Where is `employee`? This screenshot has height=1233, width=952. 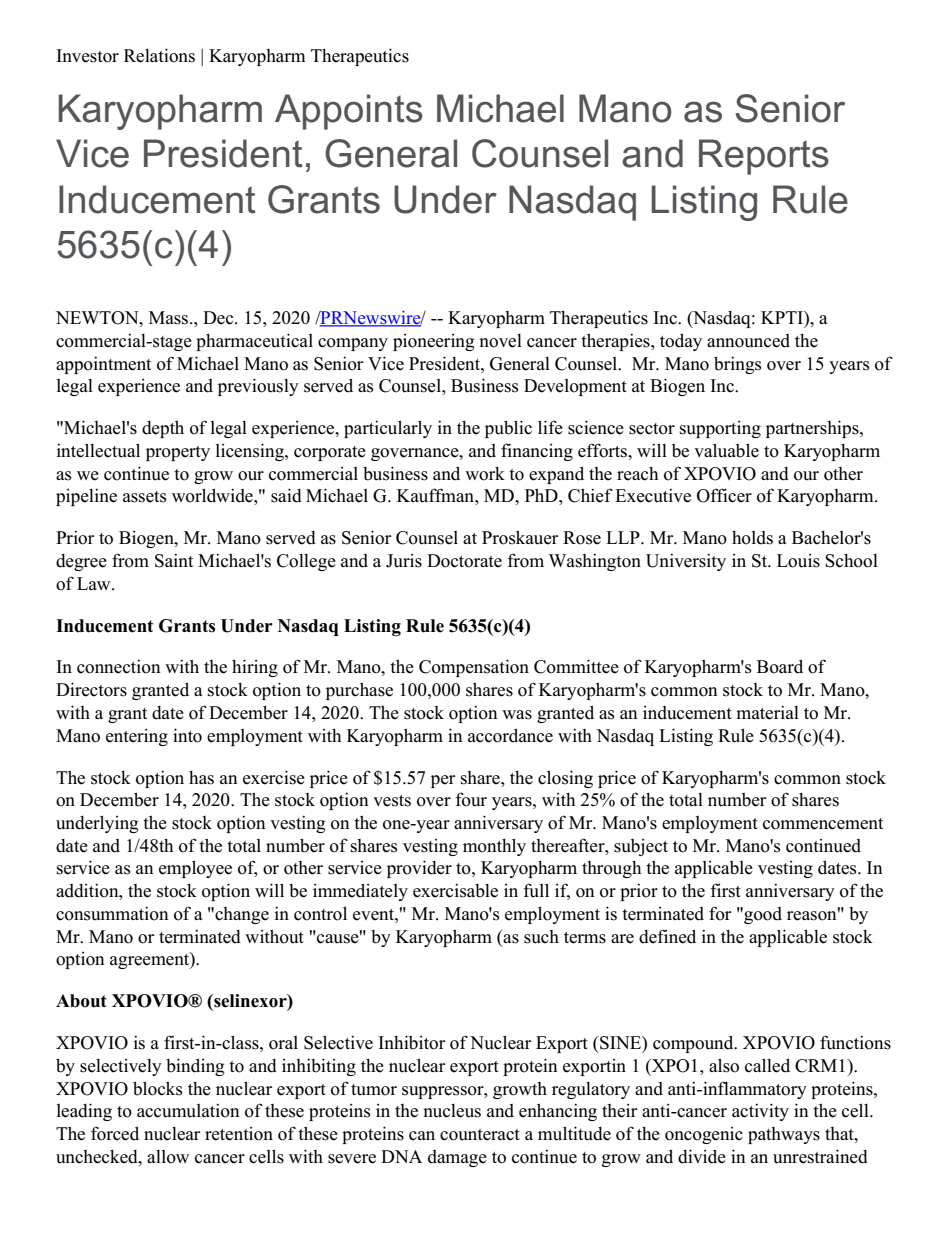 employee is located at coordinates (195, 869).
